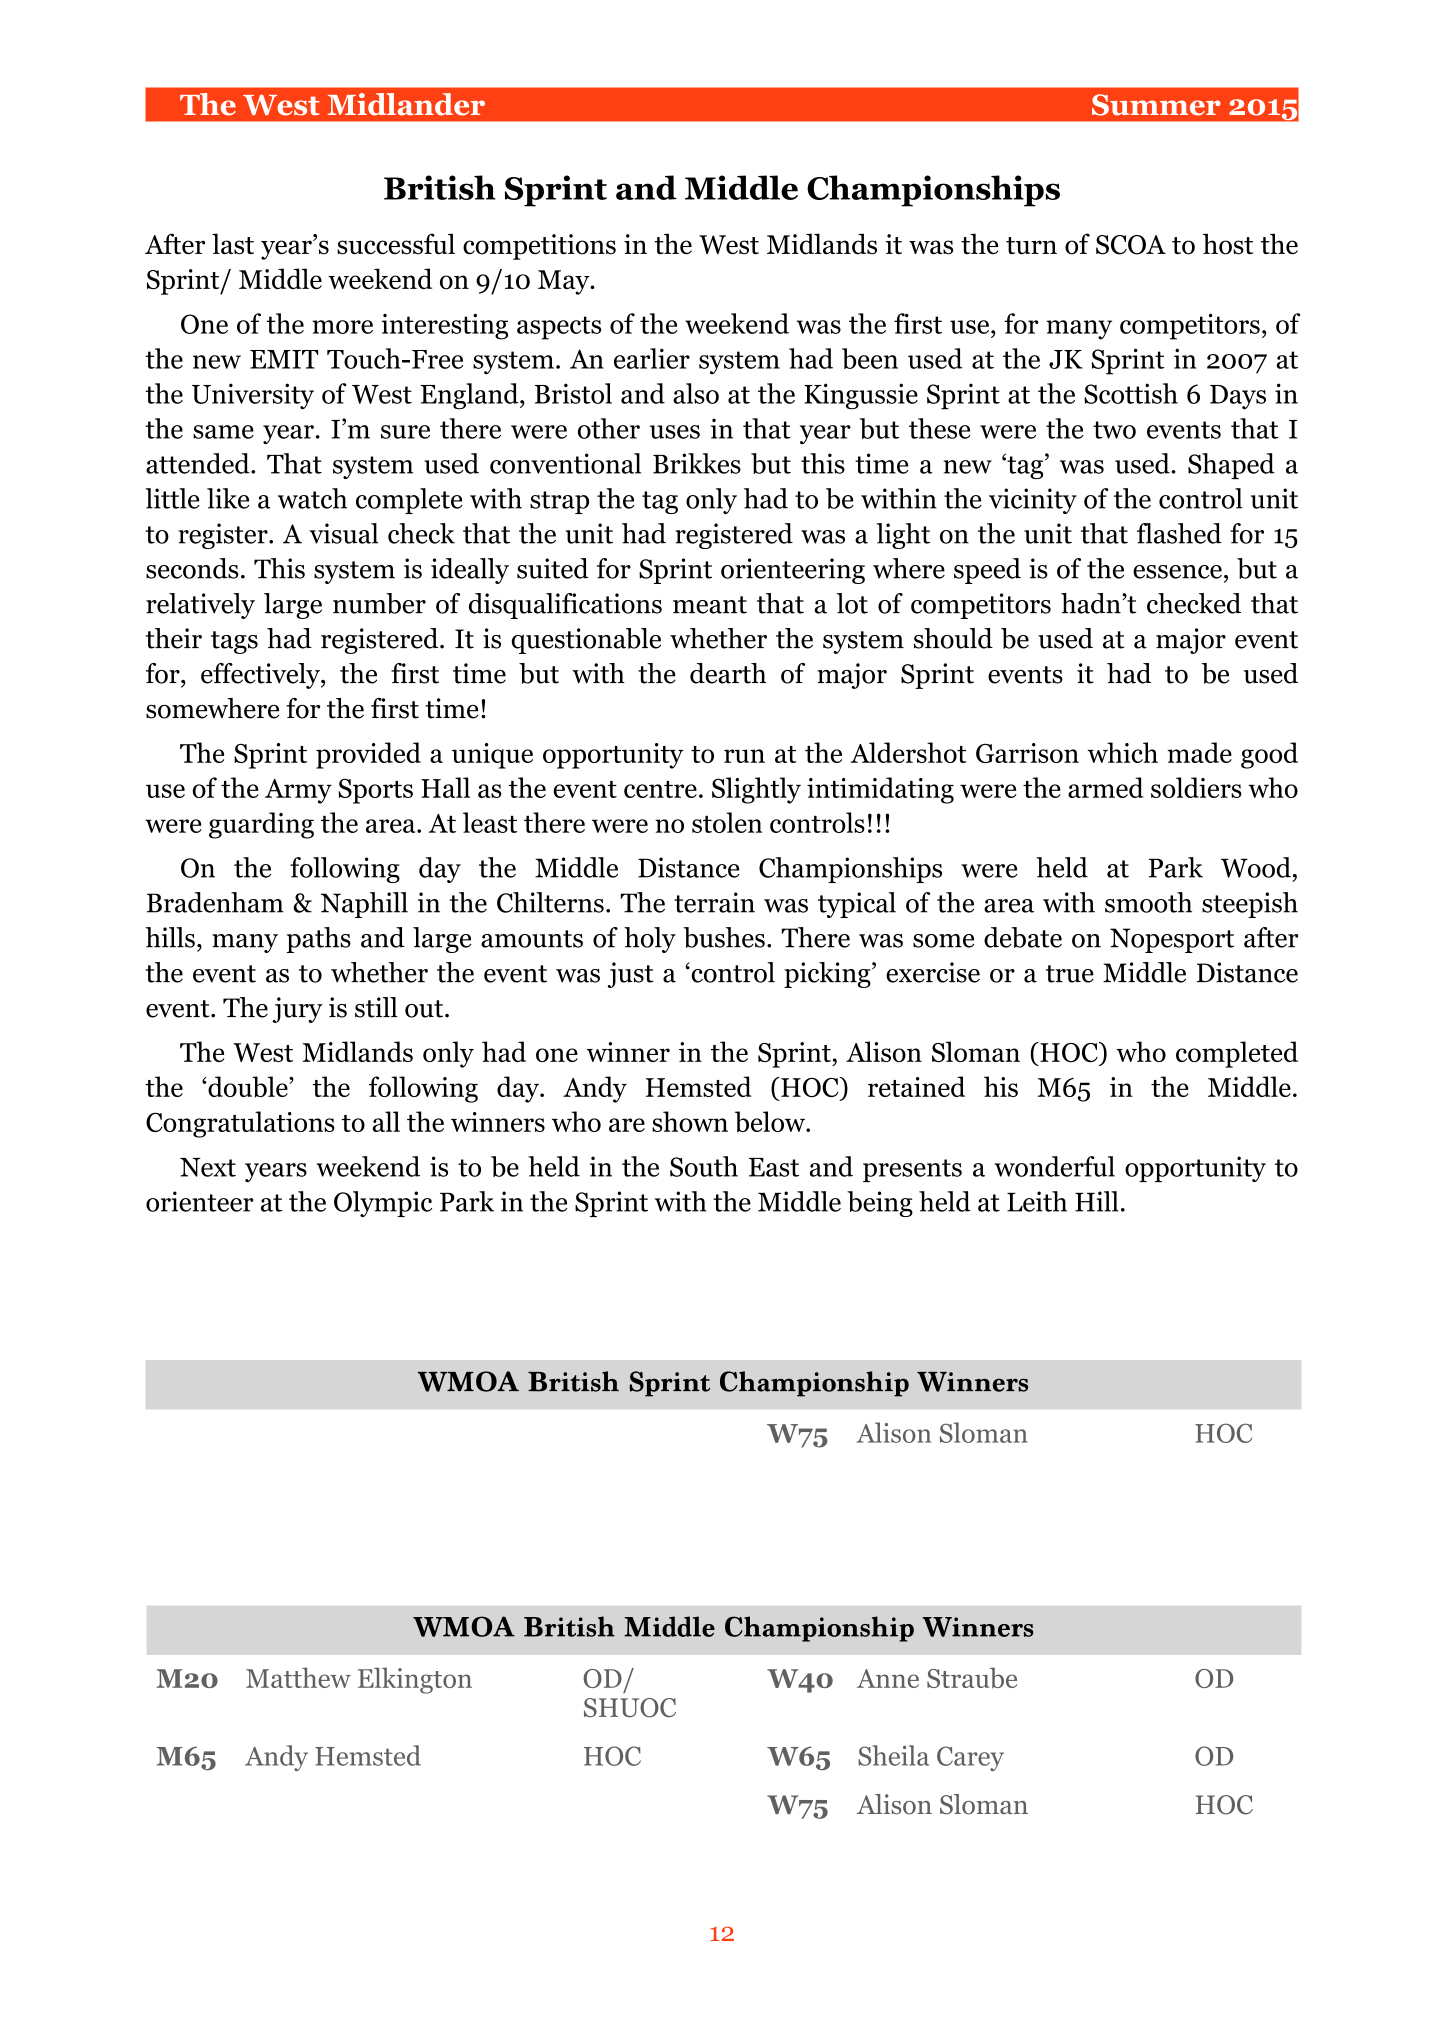 The height and width of the image is (2044, 1444). What do you see at coordinates (888, 1678) in the image?
I see `Anne` at bounding box center [888, 1678].
